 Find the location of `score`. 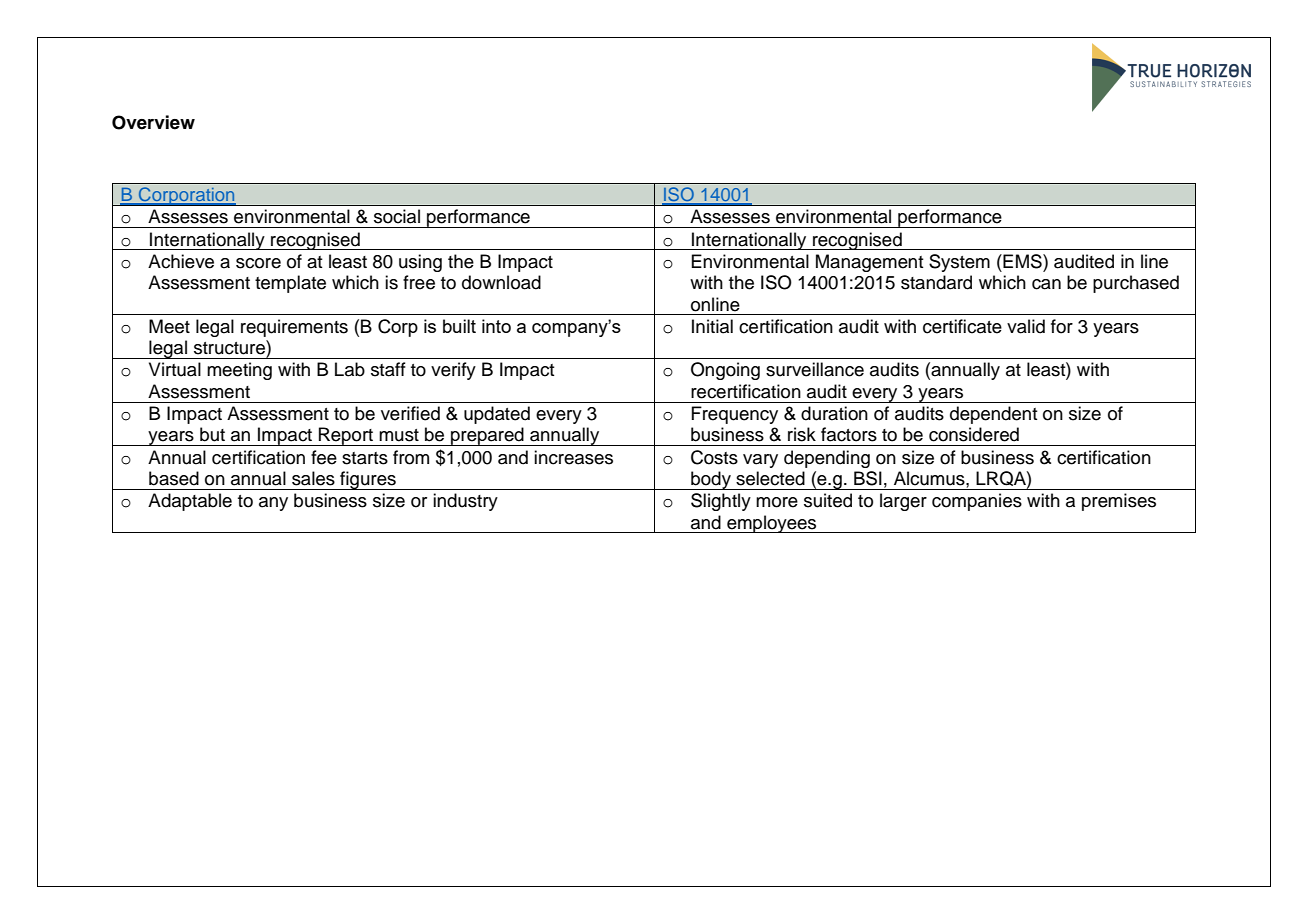

score is located at coordinates (258, 263).
